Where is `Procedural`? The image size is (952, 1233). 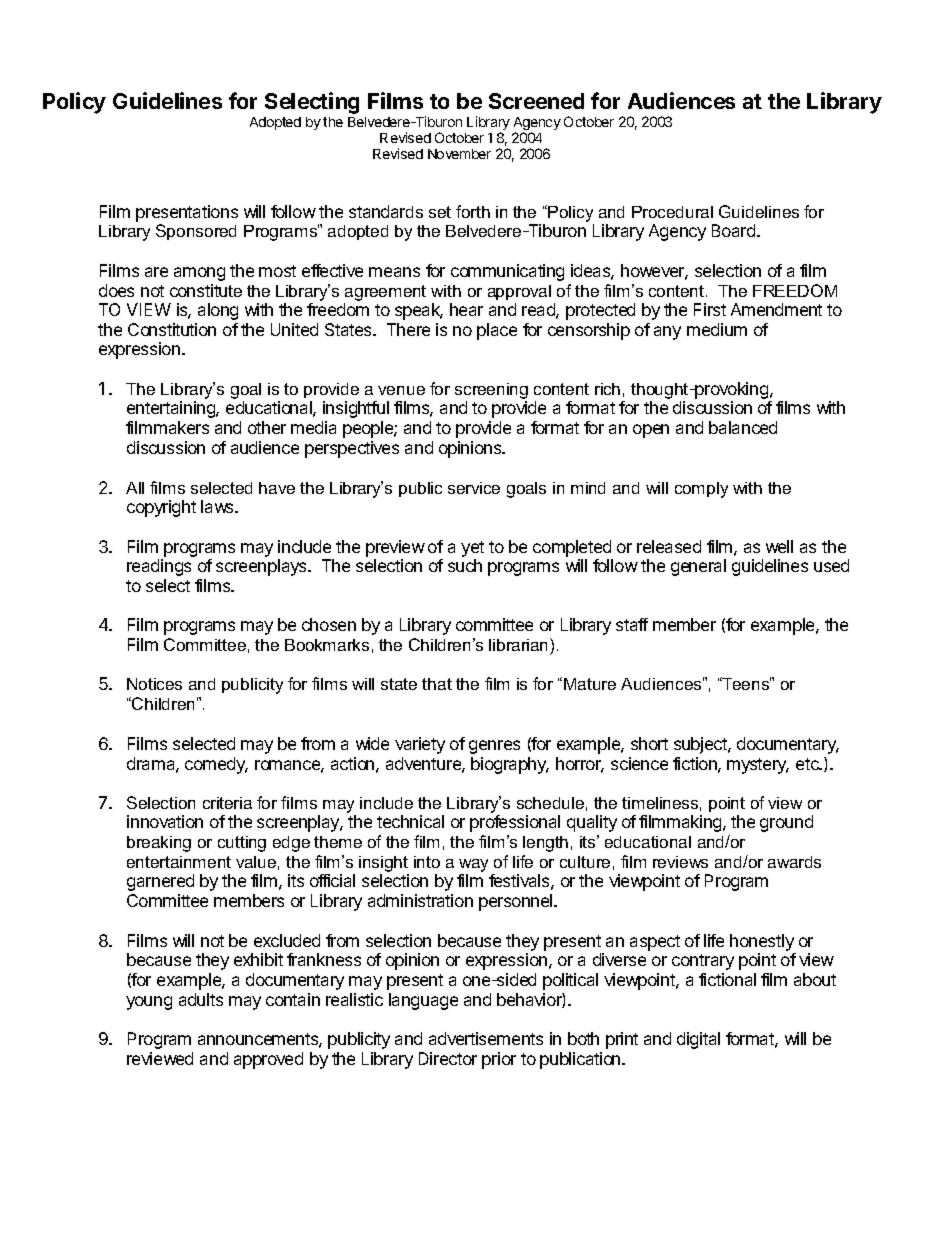 Procedural is located at coordinates (672, 212).
